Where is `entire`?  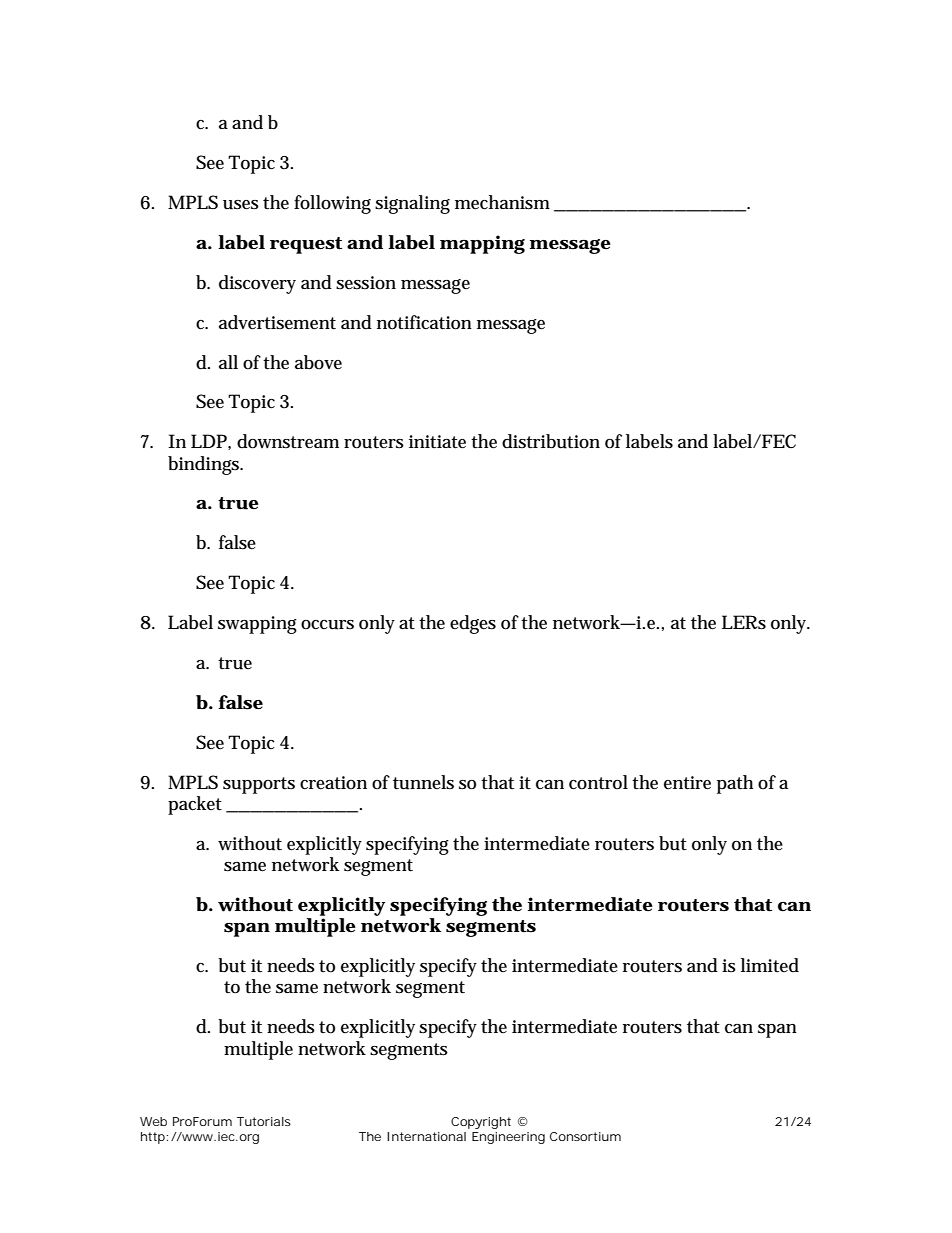
entire is located at coordinates (687, 783).
